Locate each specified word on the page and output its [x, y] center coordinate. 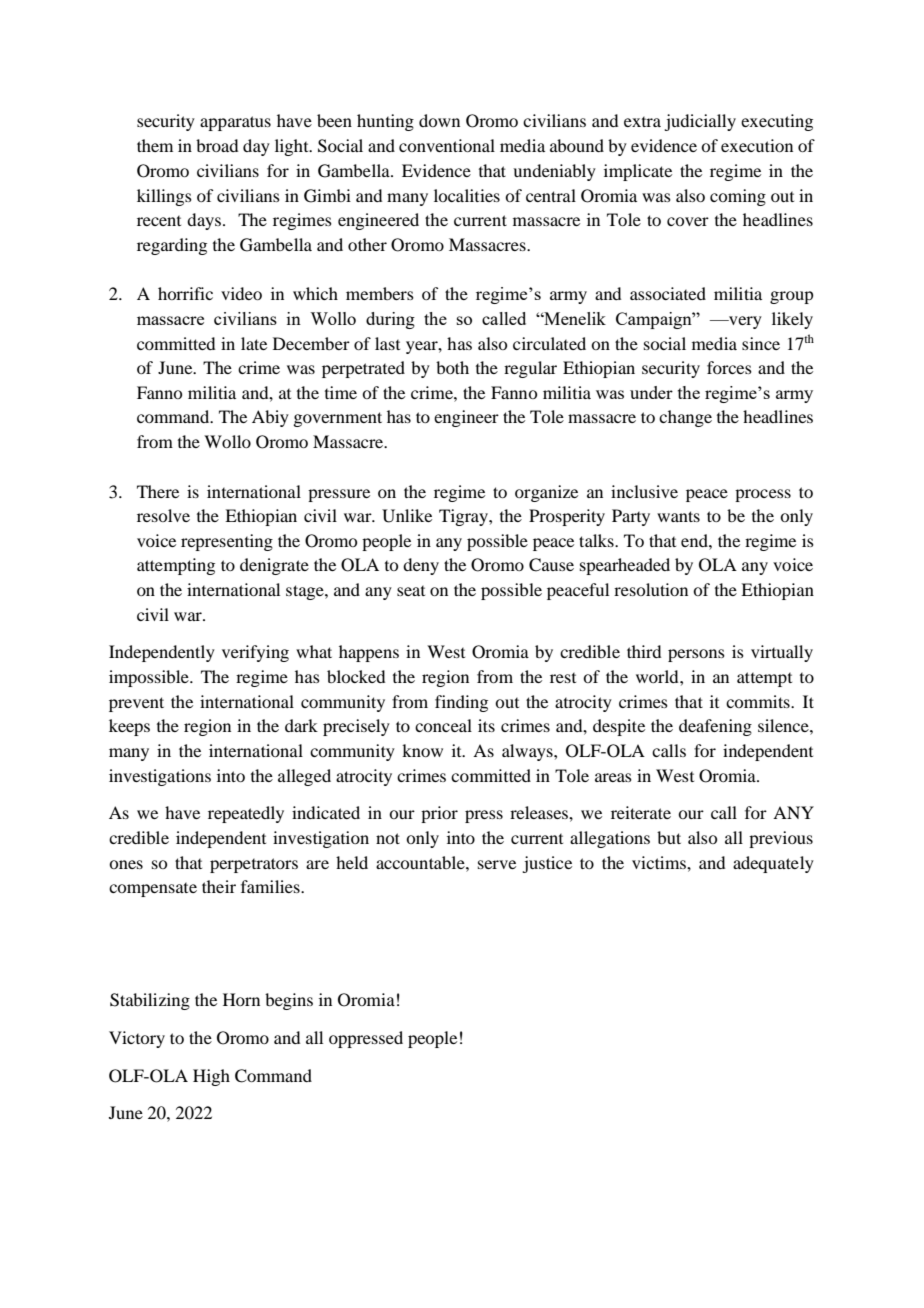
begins [289, 1001]
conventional [447, 145]
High [211, 1077]
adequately [773, 864]
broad [217, 145]
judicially [700, 122]
